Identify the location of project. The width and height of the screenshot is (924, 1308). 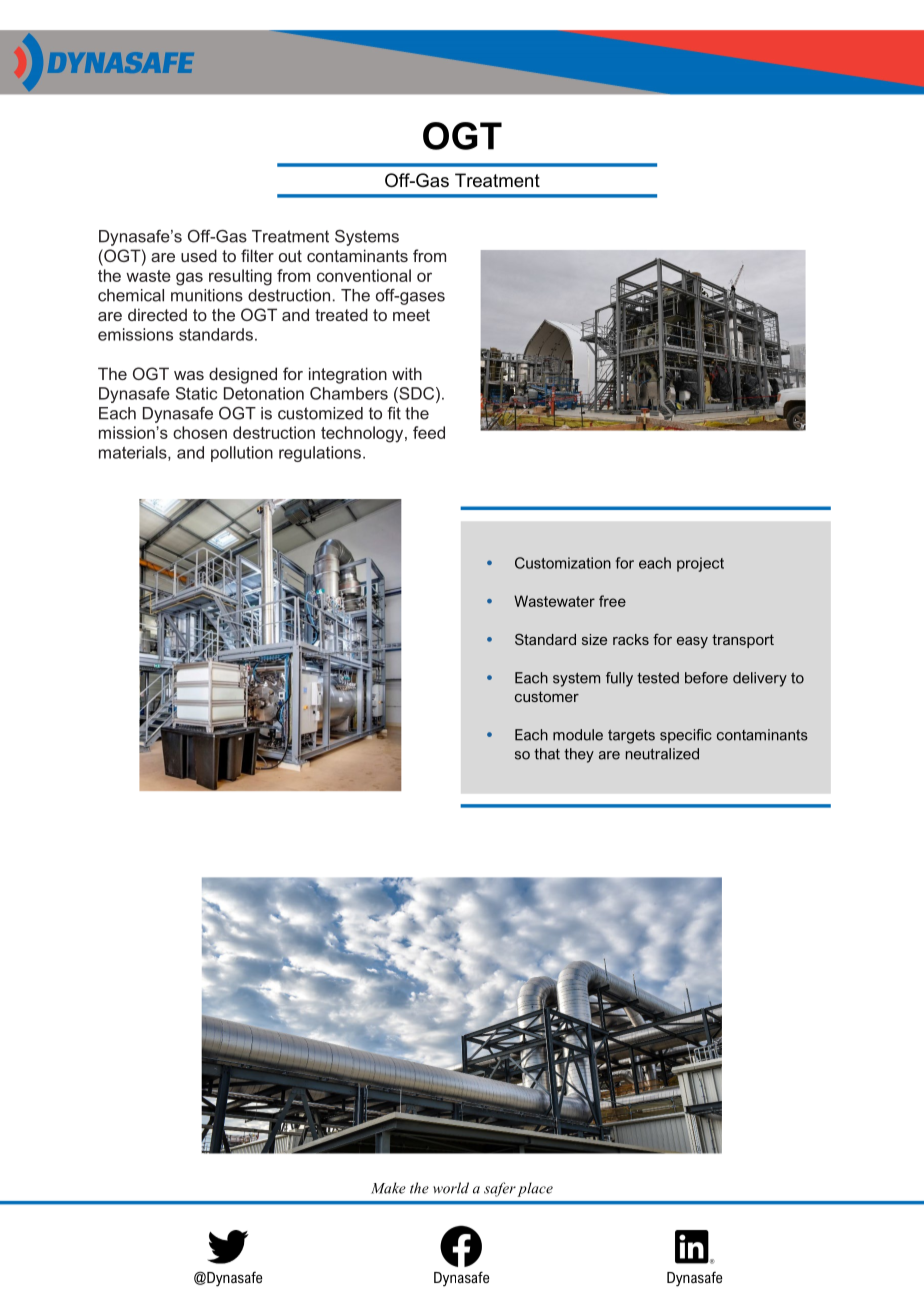
(700, 564).
